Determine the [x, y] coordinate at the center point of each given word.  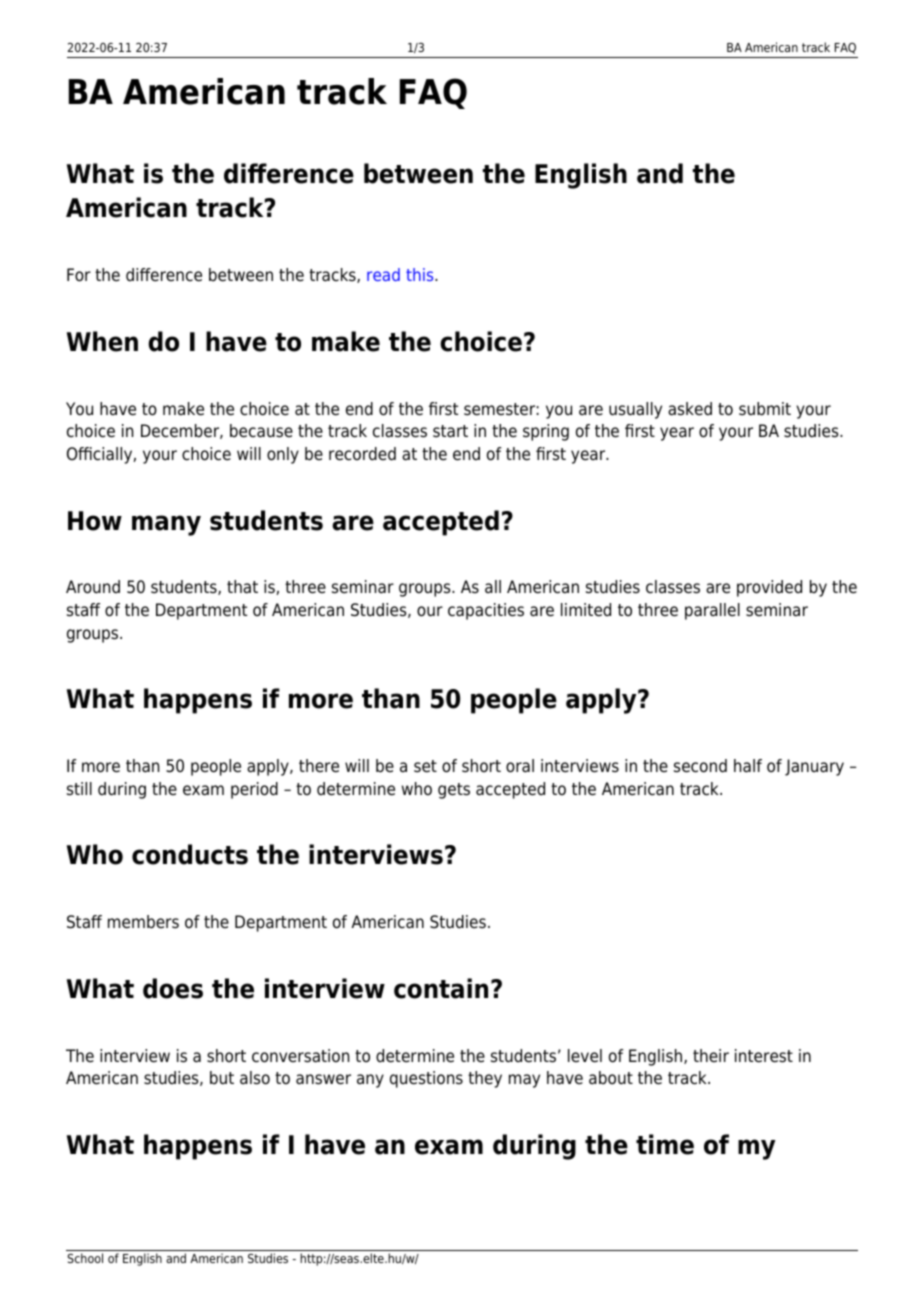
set [425, 766]
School [85, 1258]
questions [426, 1079]
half [748, 766]
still [79, 789]
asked [690, 409]
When [102, 341]
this [421, 274]
